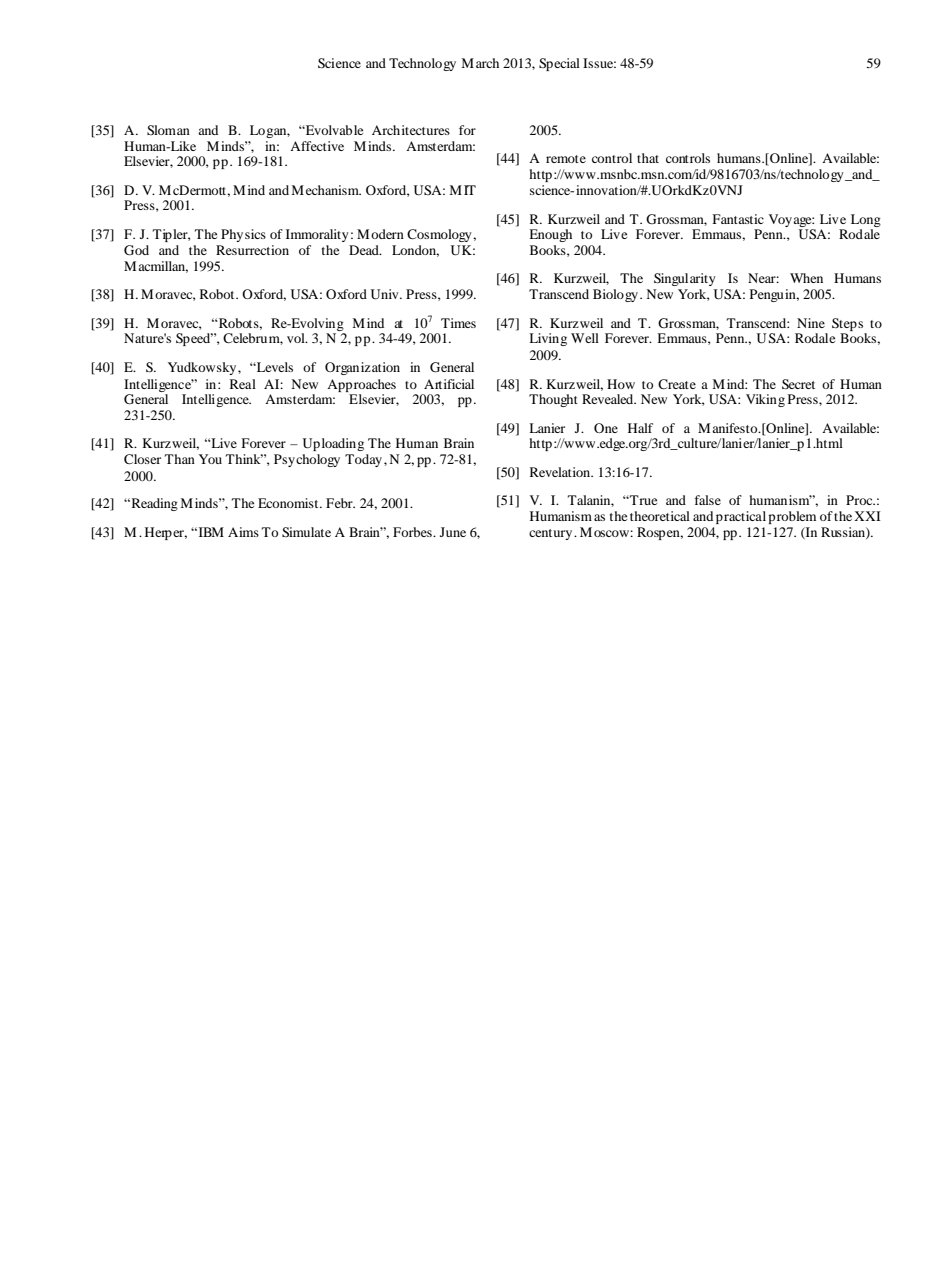 This screenshot has width=949, height=1288. I want to click on June, so click(453, 532).
